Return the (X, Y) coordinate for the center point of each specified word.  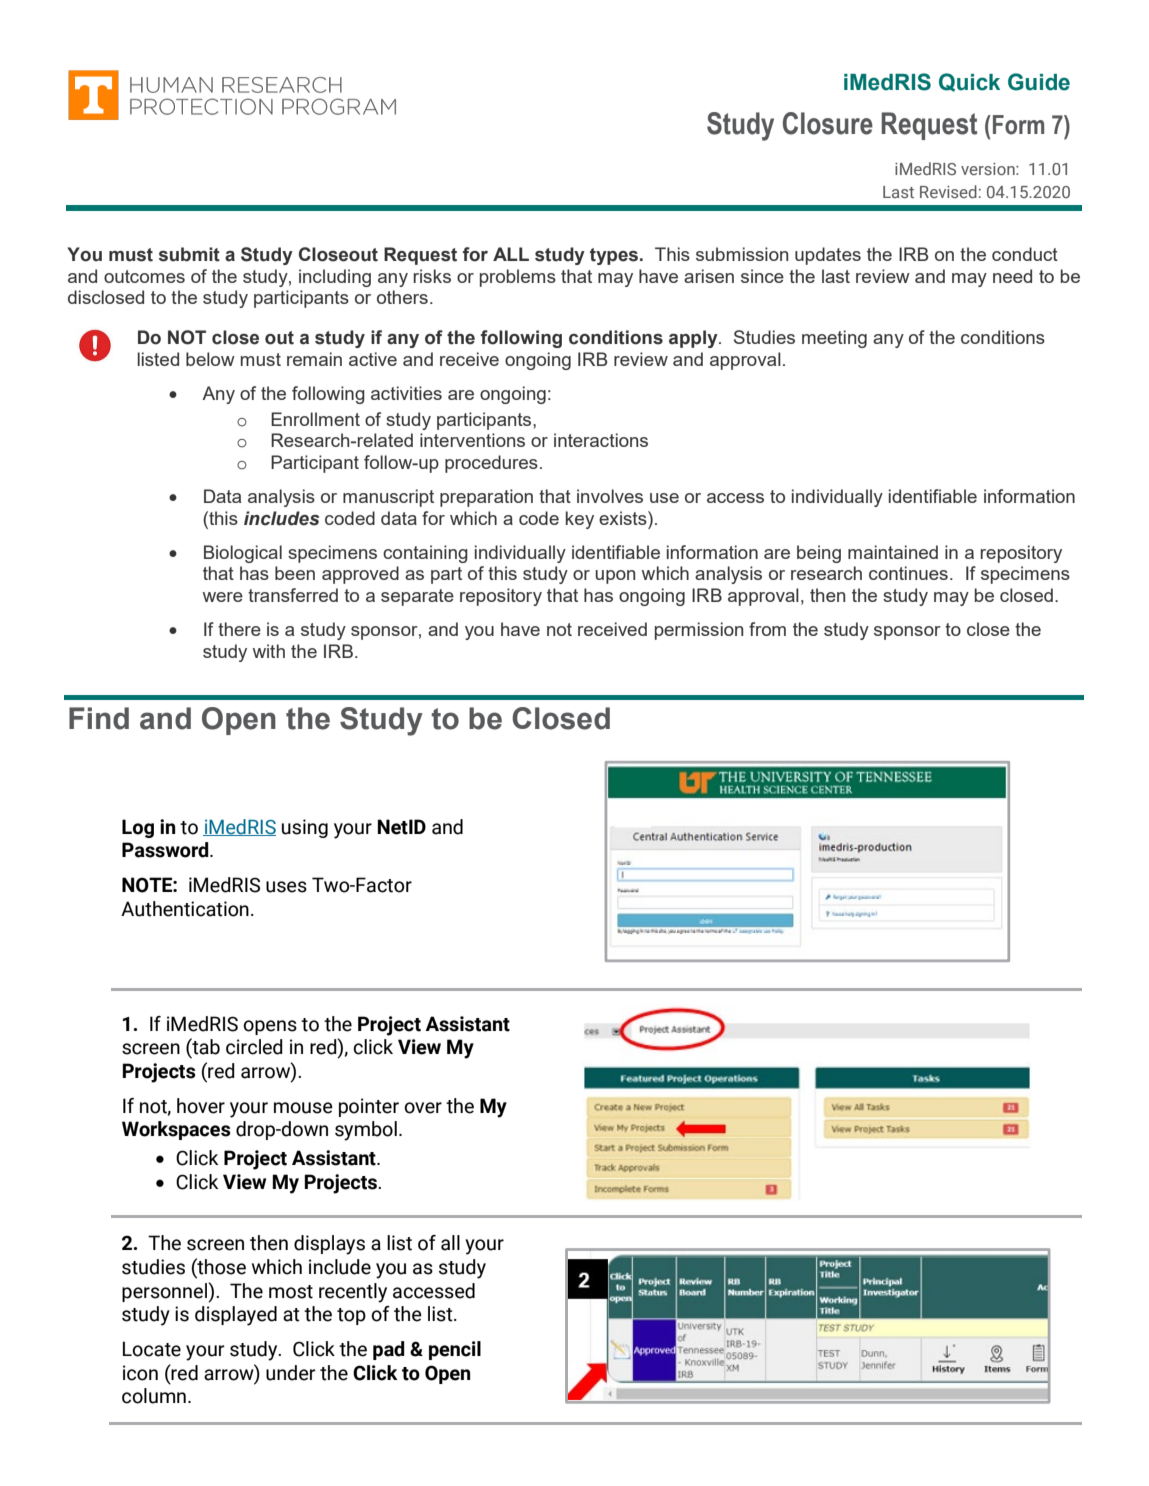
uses (286, 887)
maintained (893, 552)
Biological (243, 554)
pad (389, 1350)
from (767, 629)
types (615, 256)
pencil (455, 1350)
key (580, 520)
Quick (969, 82)
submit (189, 254)
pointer (369, 1107)
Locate (152, 1349)
